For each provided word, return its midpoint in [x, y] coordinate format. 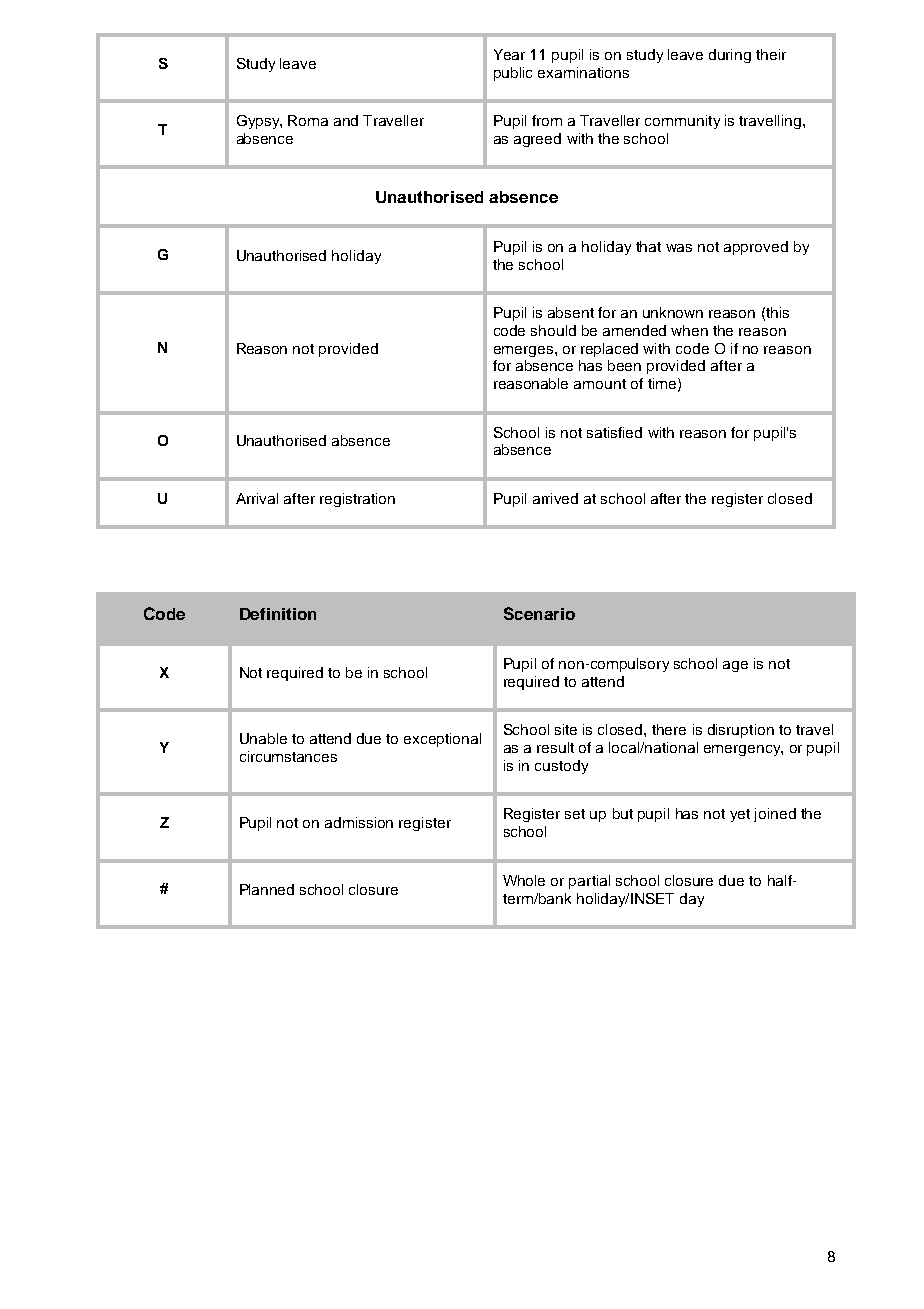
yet [740, 815]
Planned [267, 889]
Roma [308, 120]
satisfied [614, 432]
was [679, 248]
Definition [278, 614]
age [735, 666]
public [513, 74]
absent [571, 312]
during [730, 56]
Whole [524, 880]
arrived [555, 498]
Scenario [539, 613]
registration [357, 500]
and [346, 120]
